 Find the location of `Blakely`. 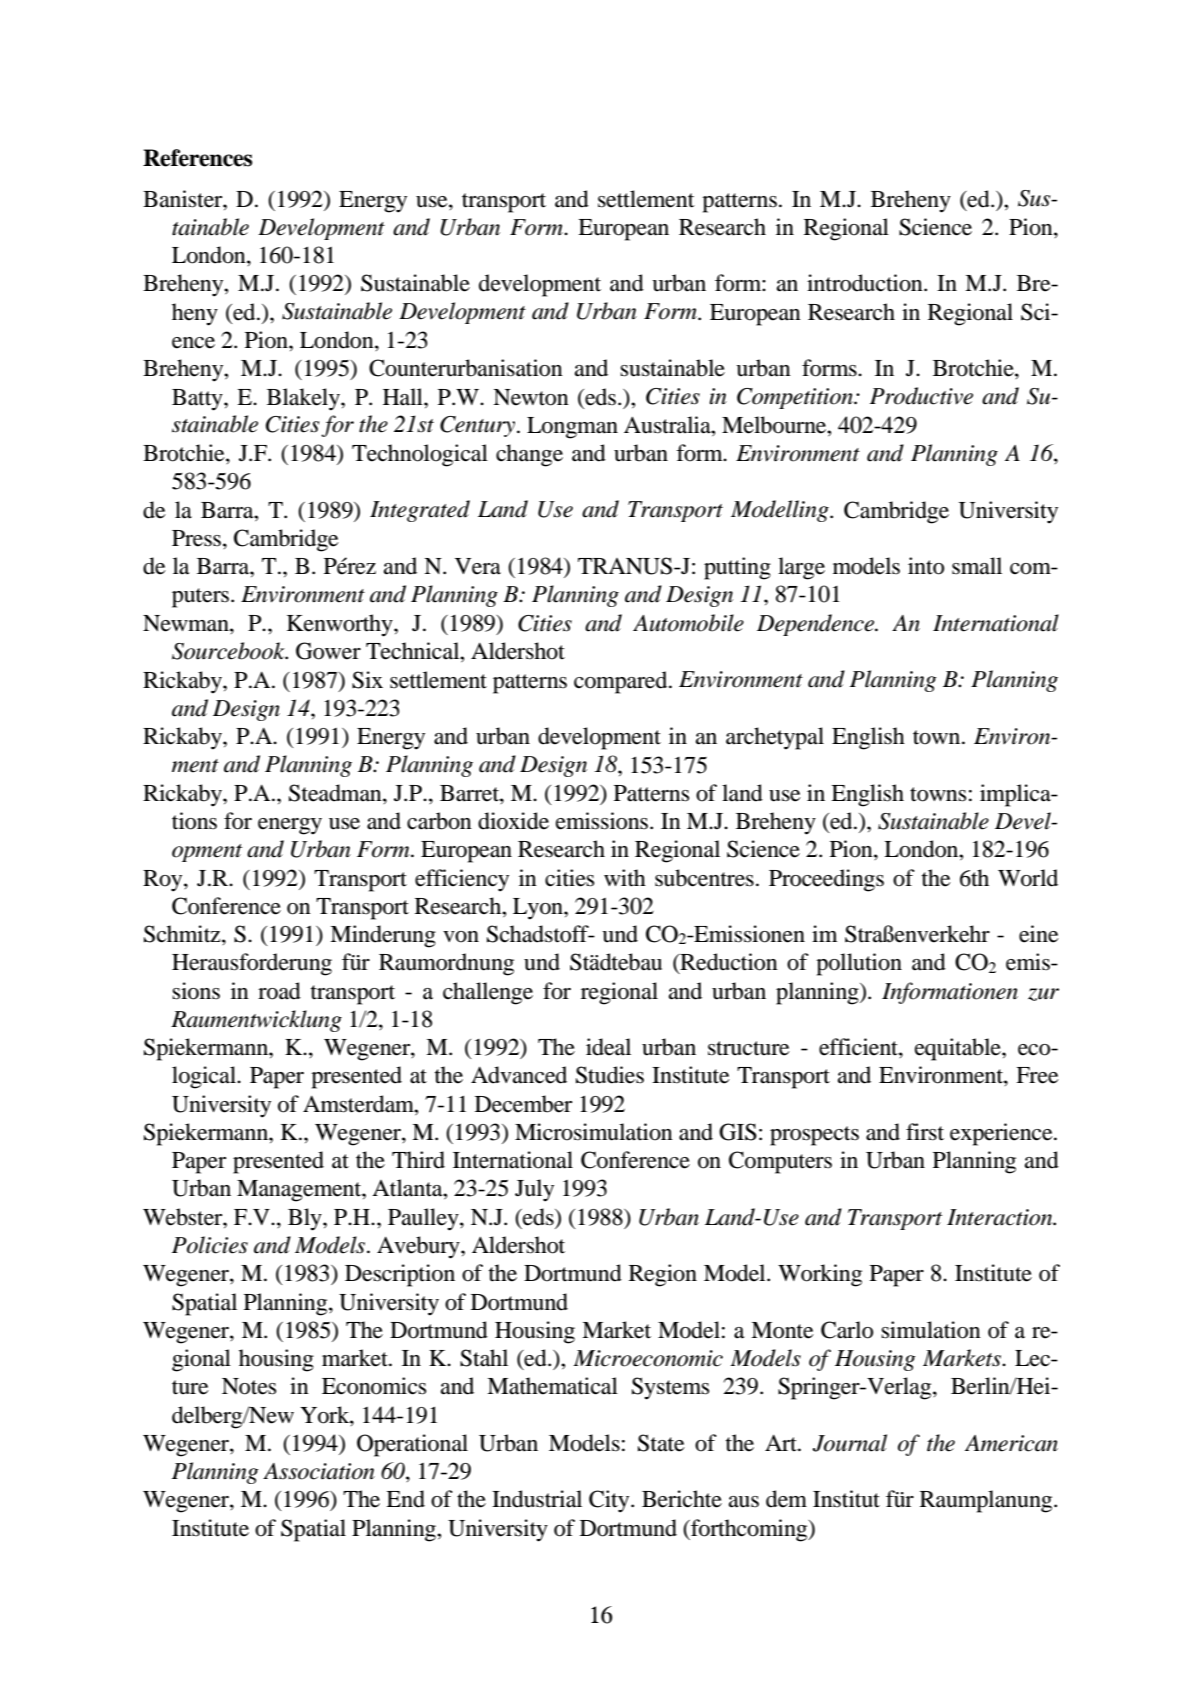

Blakely is located at coordinates (304, 399).
